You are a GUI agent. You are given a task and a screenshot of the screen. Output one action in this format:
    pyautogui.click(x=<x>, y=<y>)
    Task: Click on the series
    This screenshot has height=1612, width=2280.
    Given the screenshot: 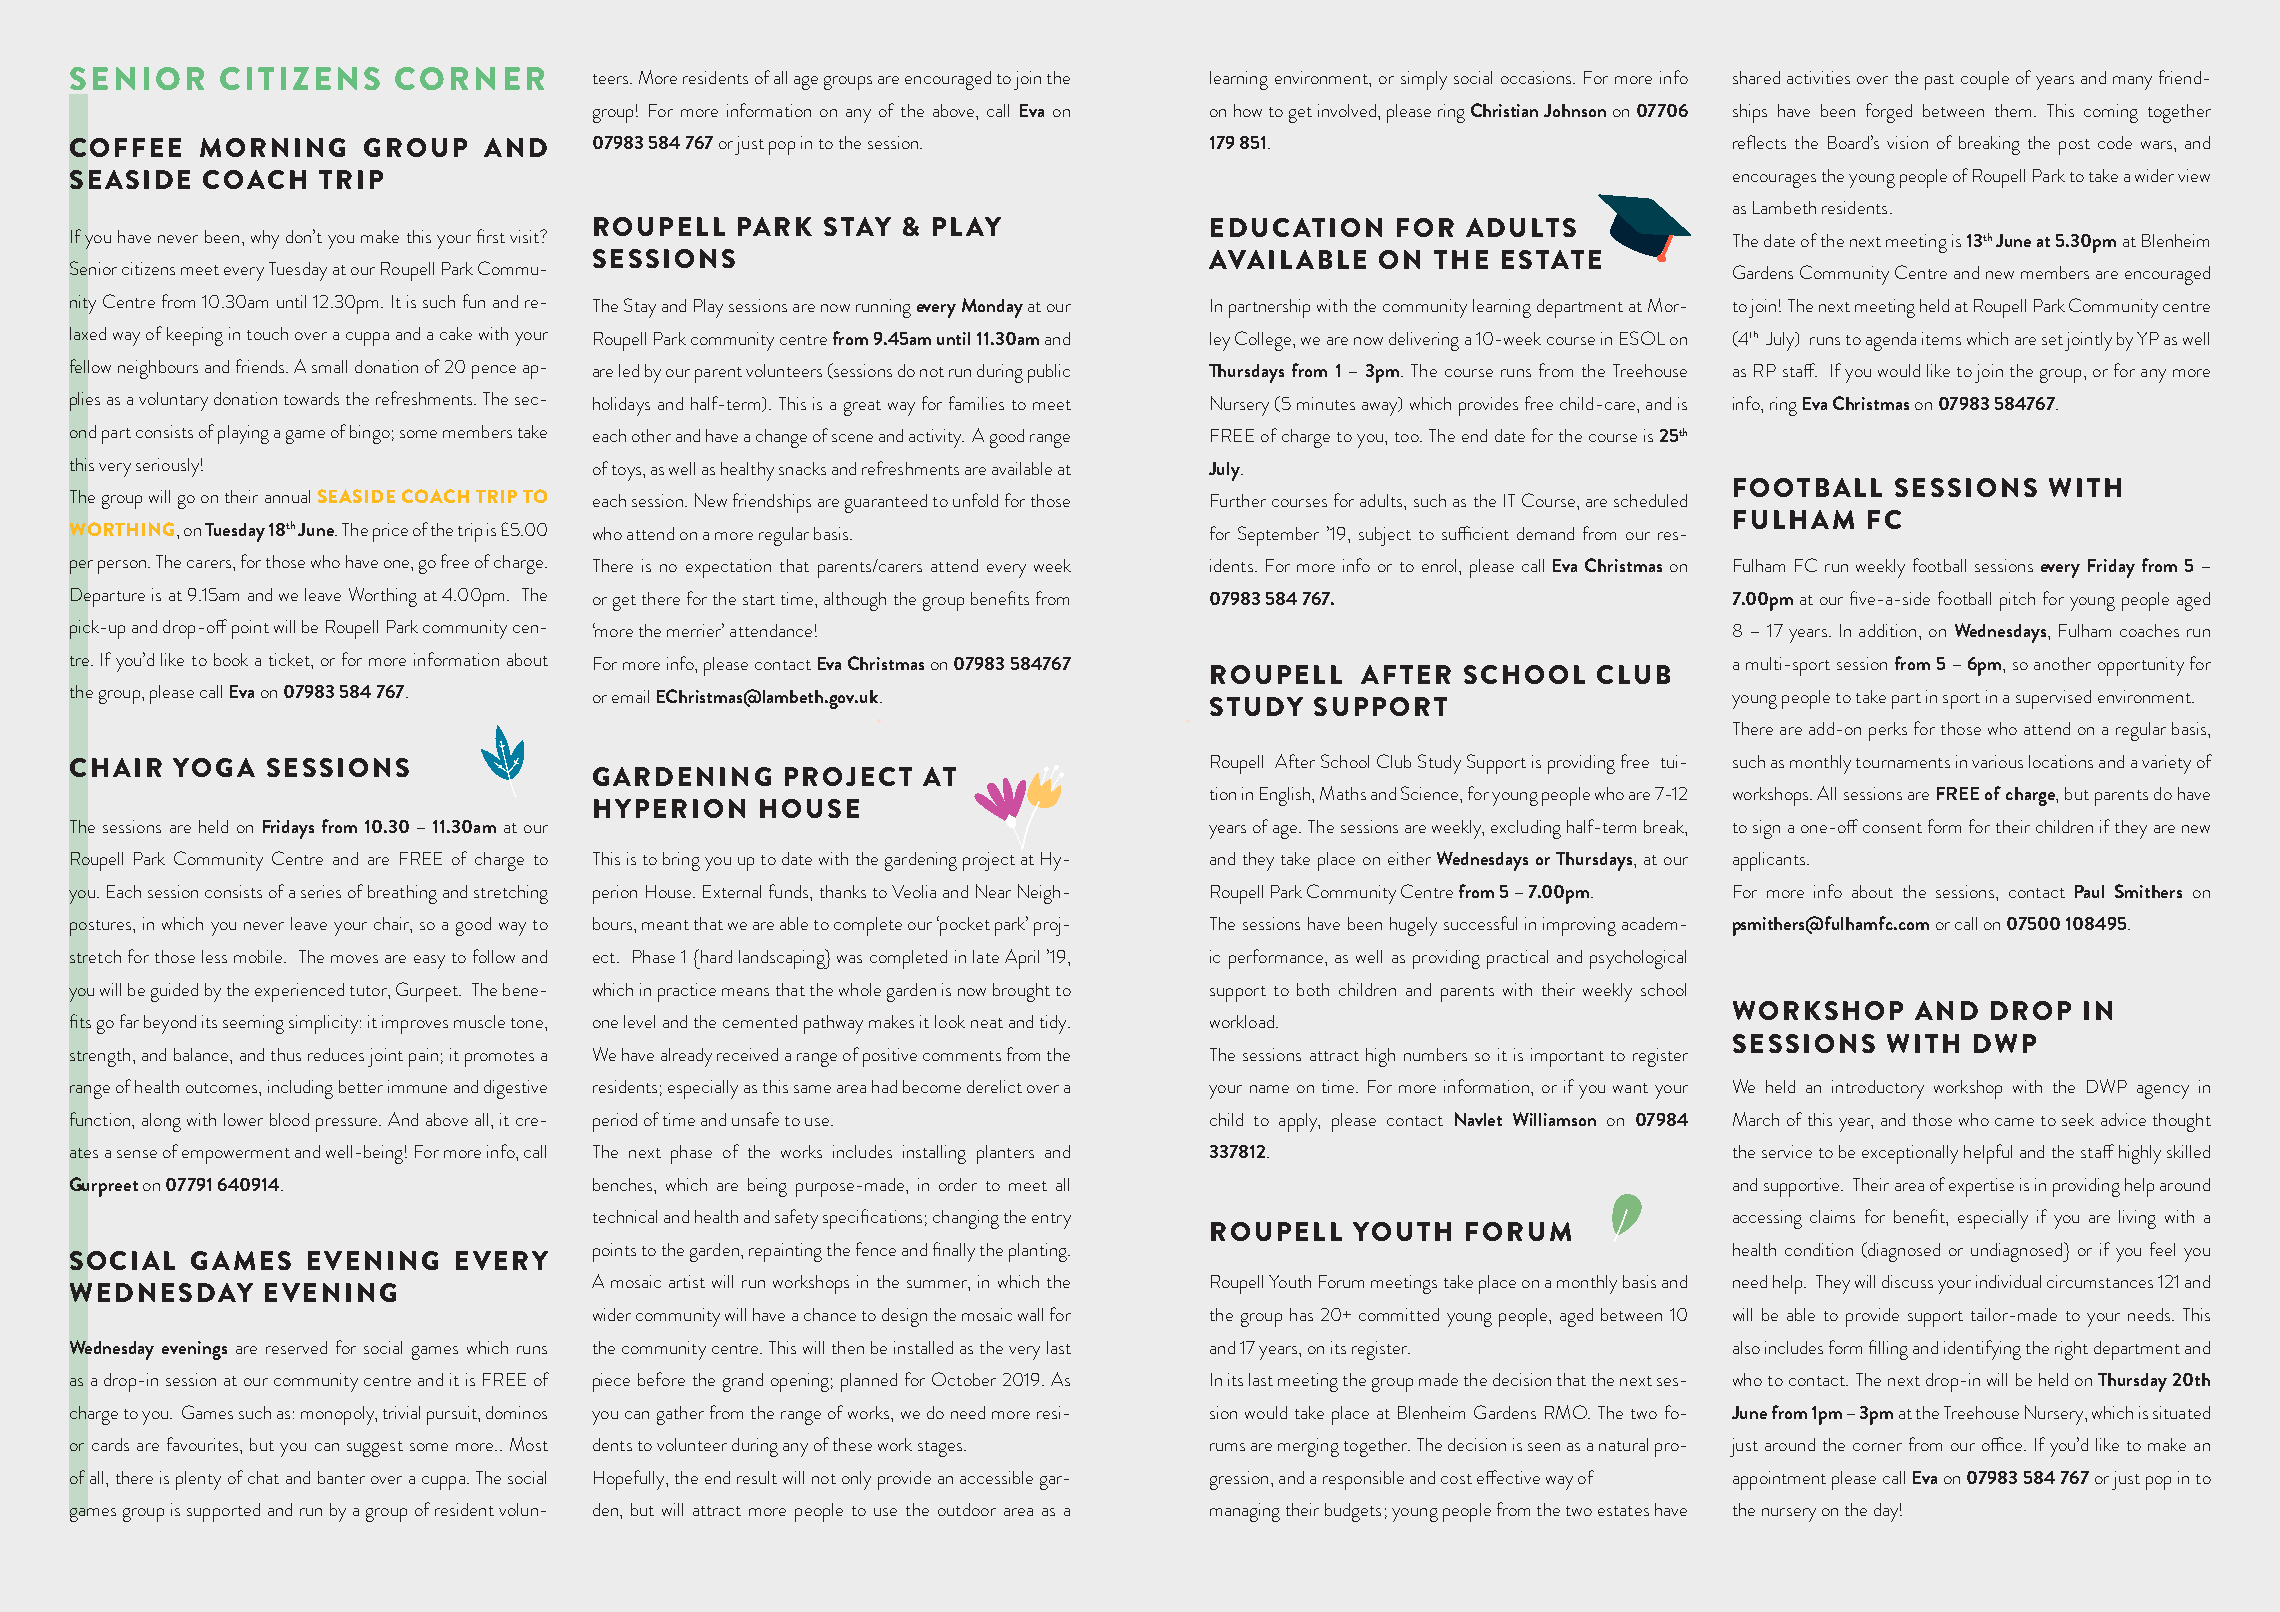 What is the action you would take?
    pyautogui.click(x=321, y=891)
